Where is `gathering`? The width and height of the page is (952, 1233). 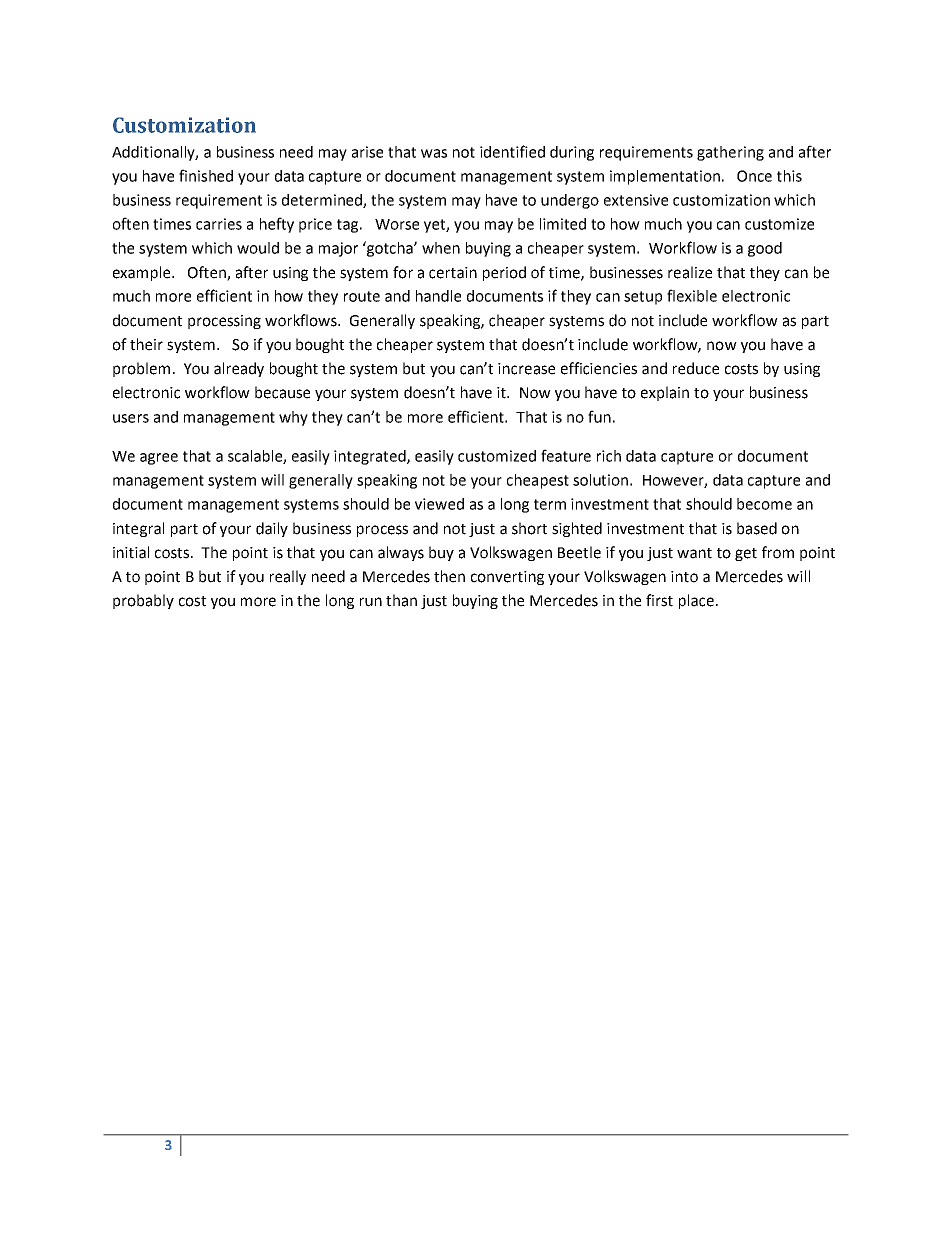 gathering is located at coordinates (730, 153).
